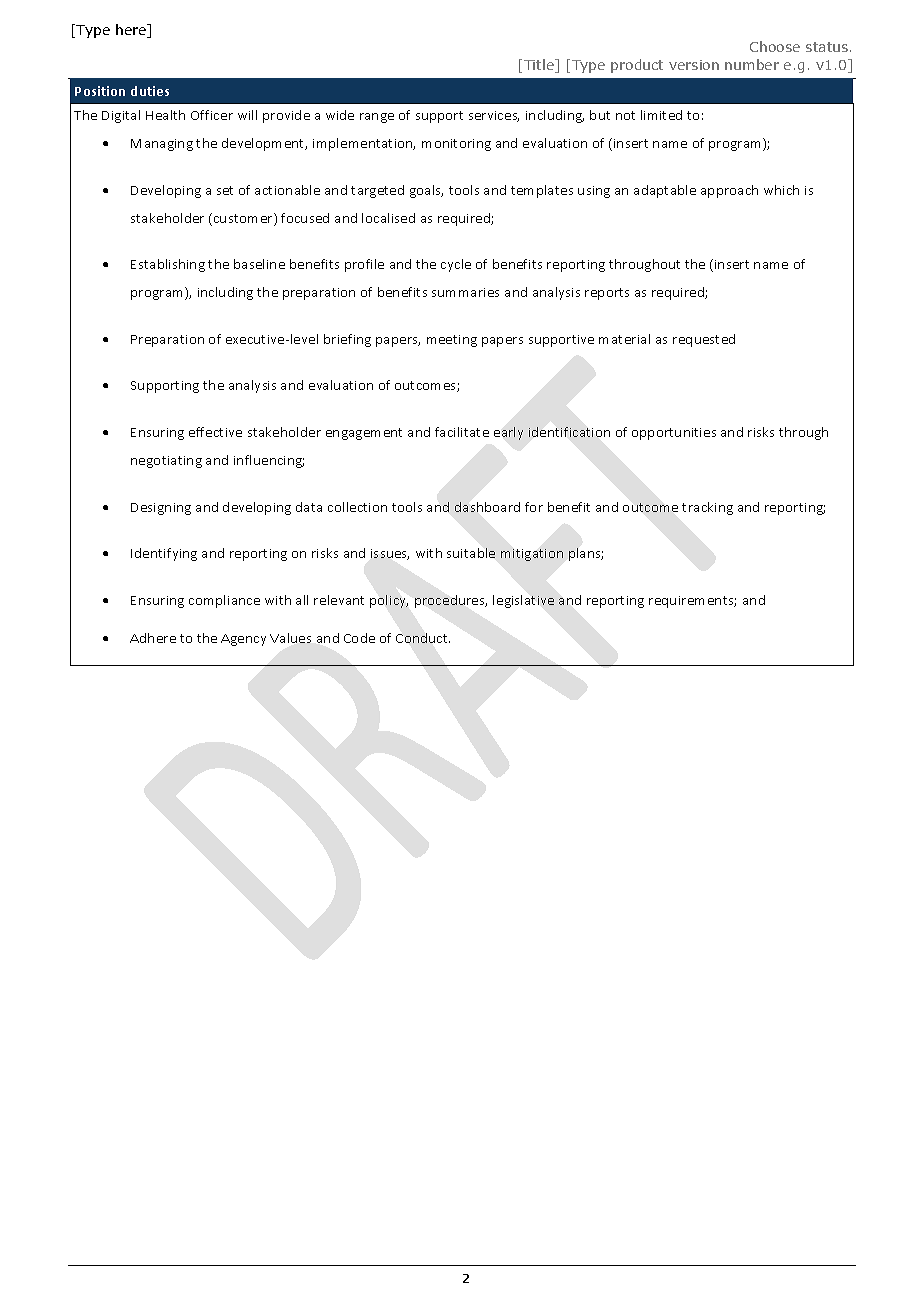  What do you see at coordinates (523, 601) in the screenshot?
I see `legislative` at bounding box center [523, 601].
